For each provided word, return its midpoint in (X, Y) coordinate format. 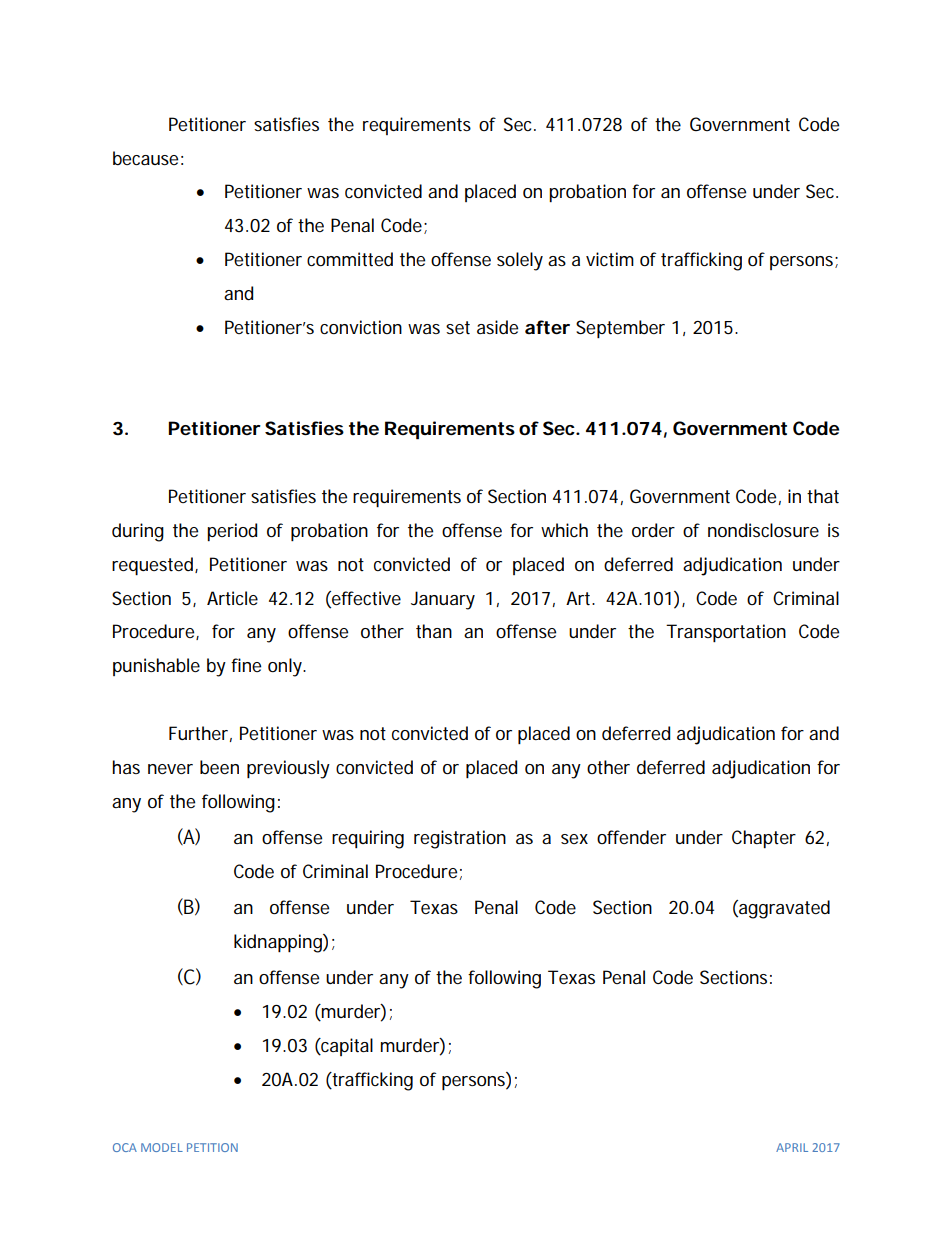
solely (520, 261)
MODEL (162, 1147)
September (620, 329)
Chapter (764, 839)
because (145, 158)
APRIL (792, 1147)
